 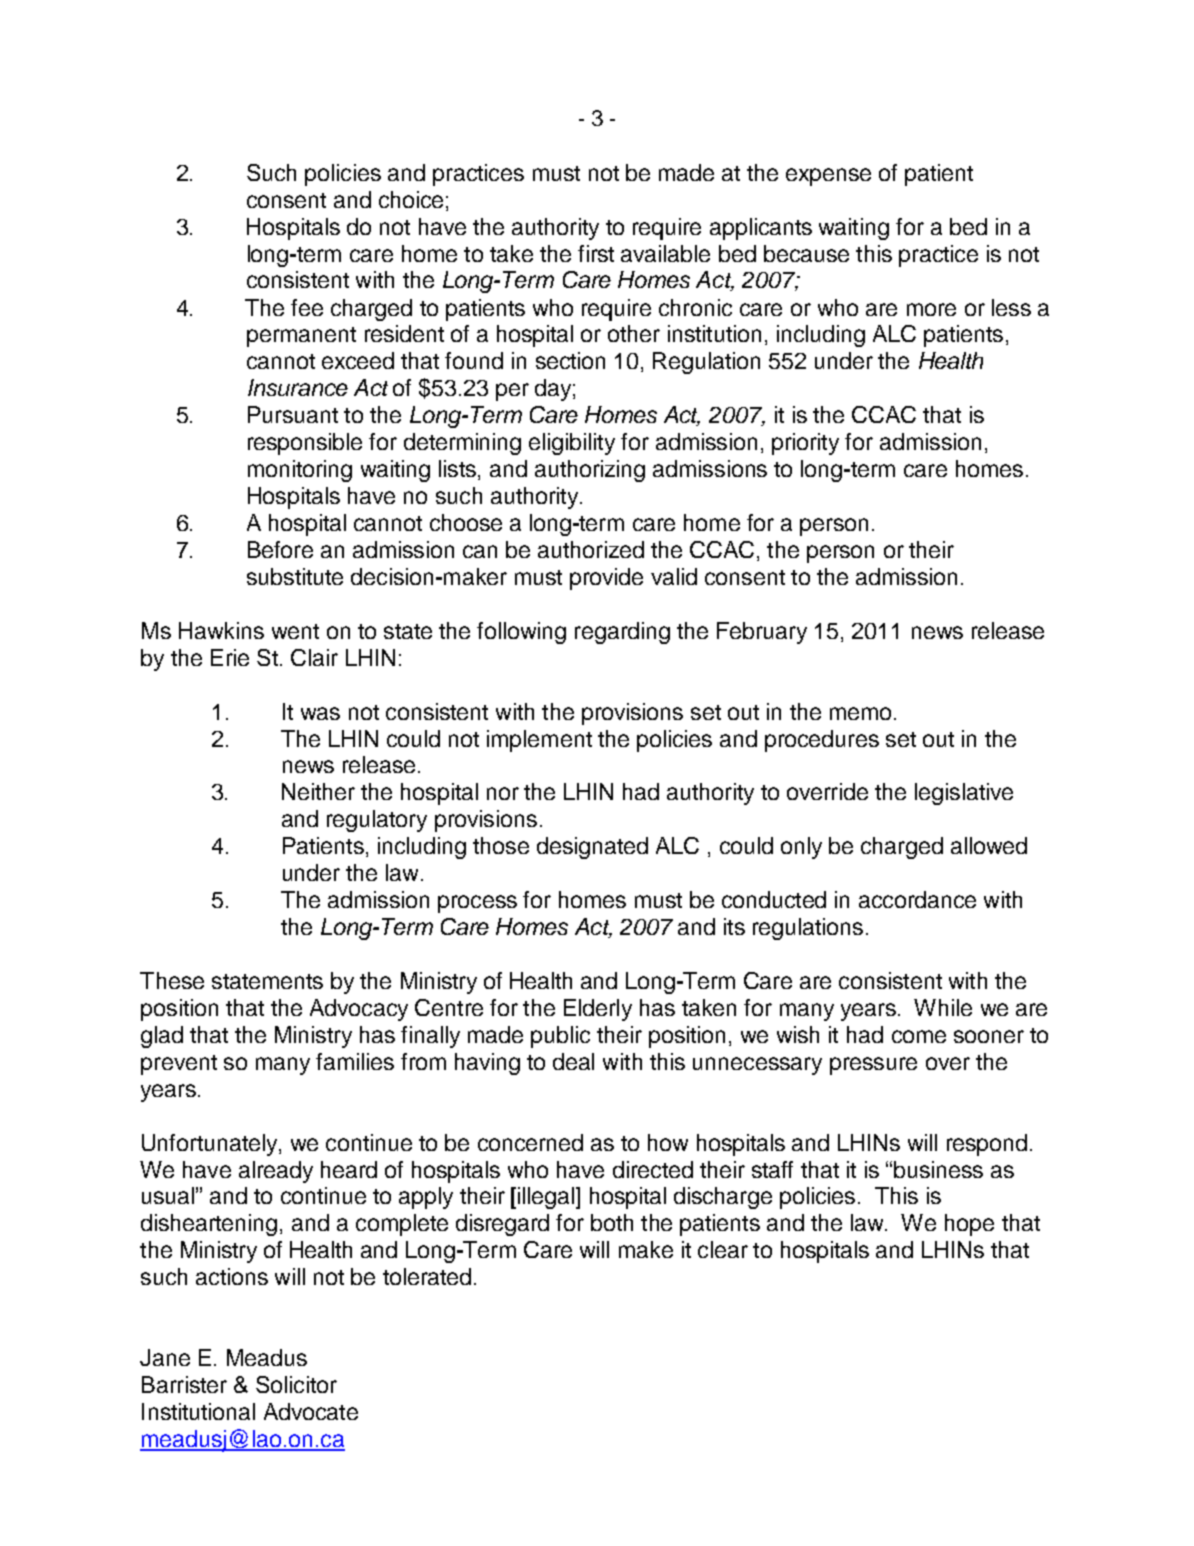 I want to click on first, so click(x=596, y=253).
